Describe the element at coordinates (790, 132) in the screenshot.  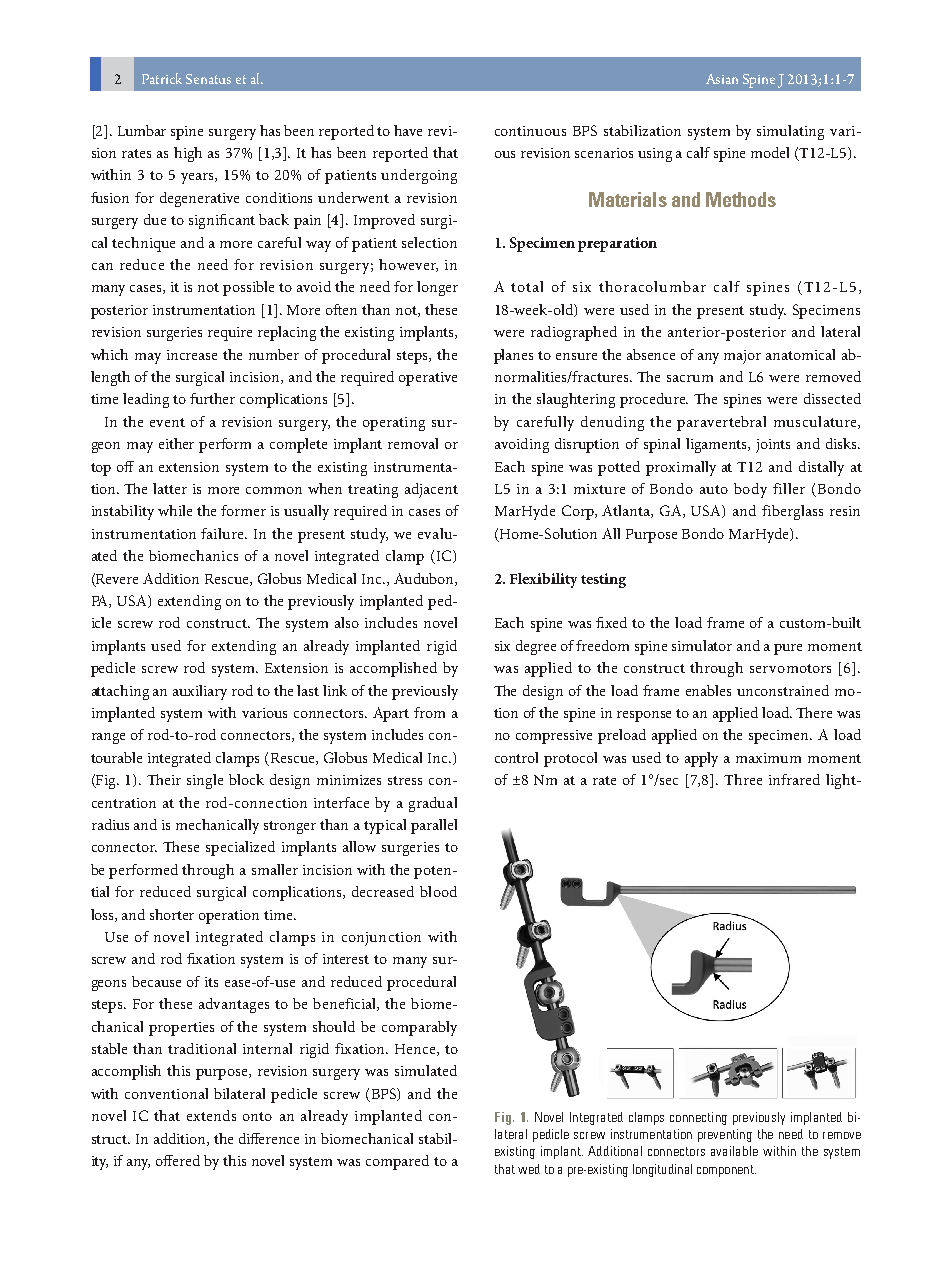
I see `simulating` at that location.
